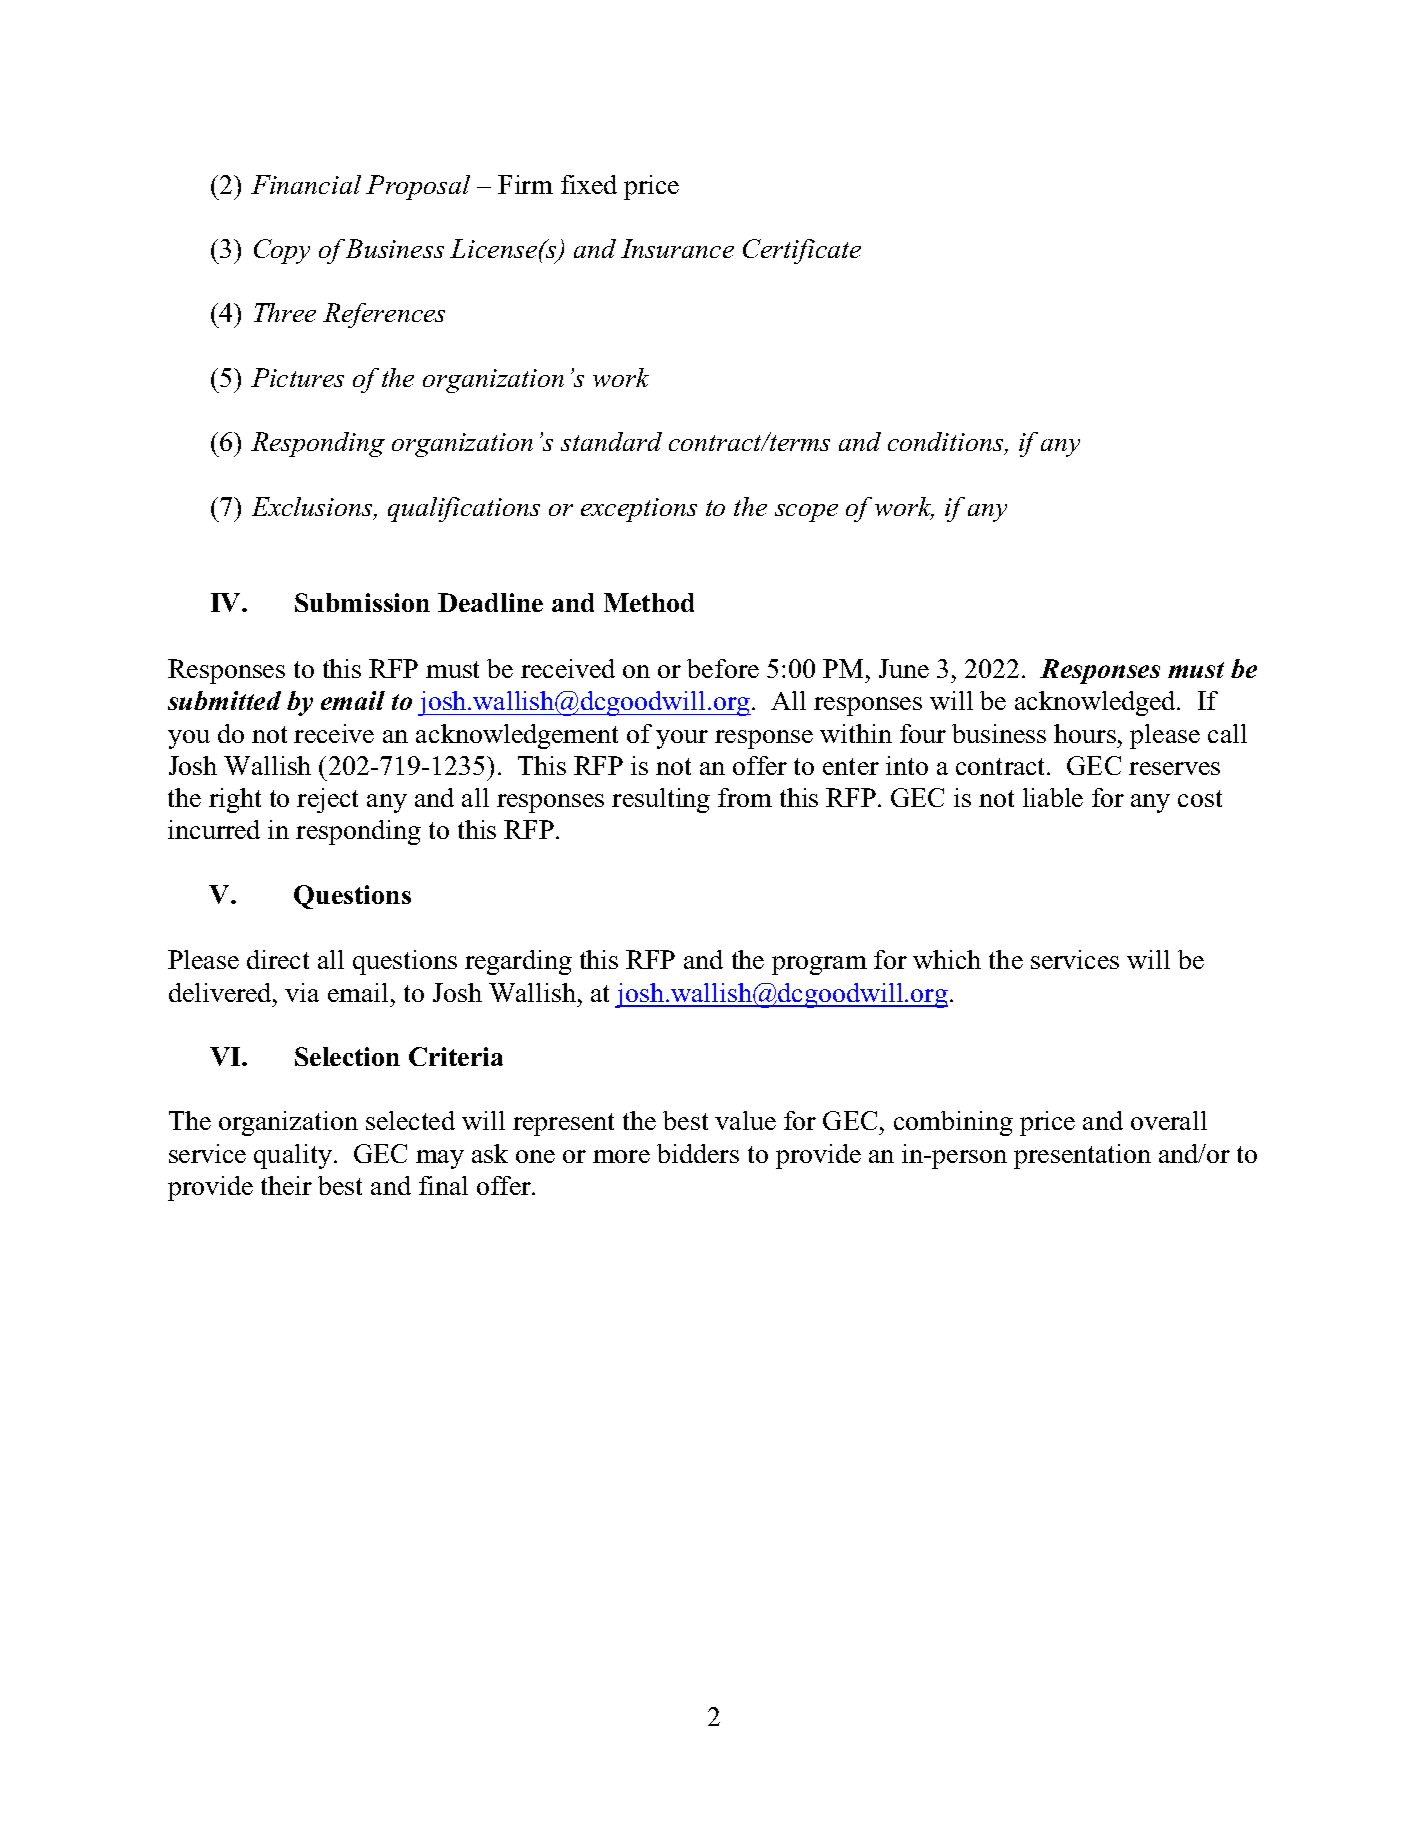 Image resolution: width=1428 pixels, height=1848 pixels. What do you see at coordinates (1097, 703) in the page?
I see `acknowledged` at bounding box center [1097, 703].
